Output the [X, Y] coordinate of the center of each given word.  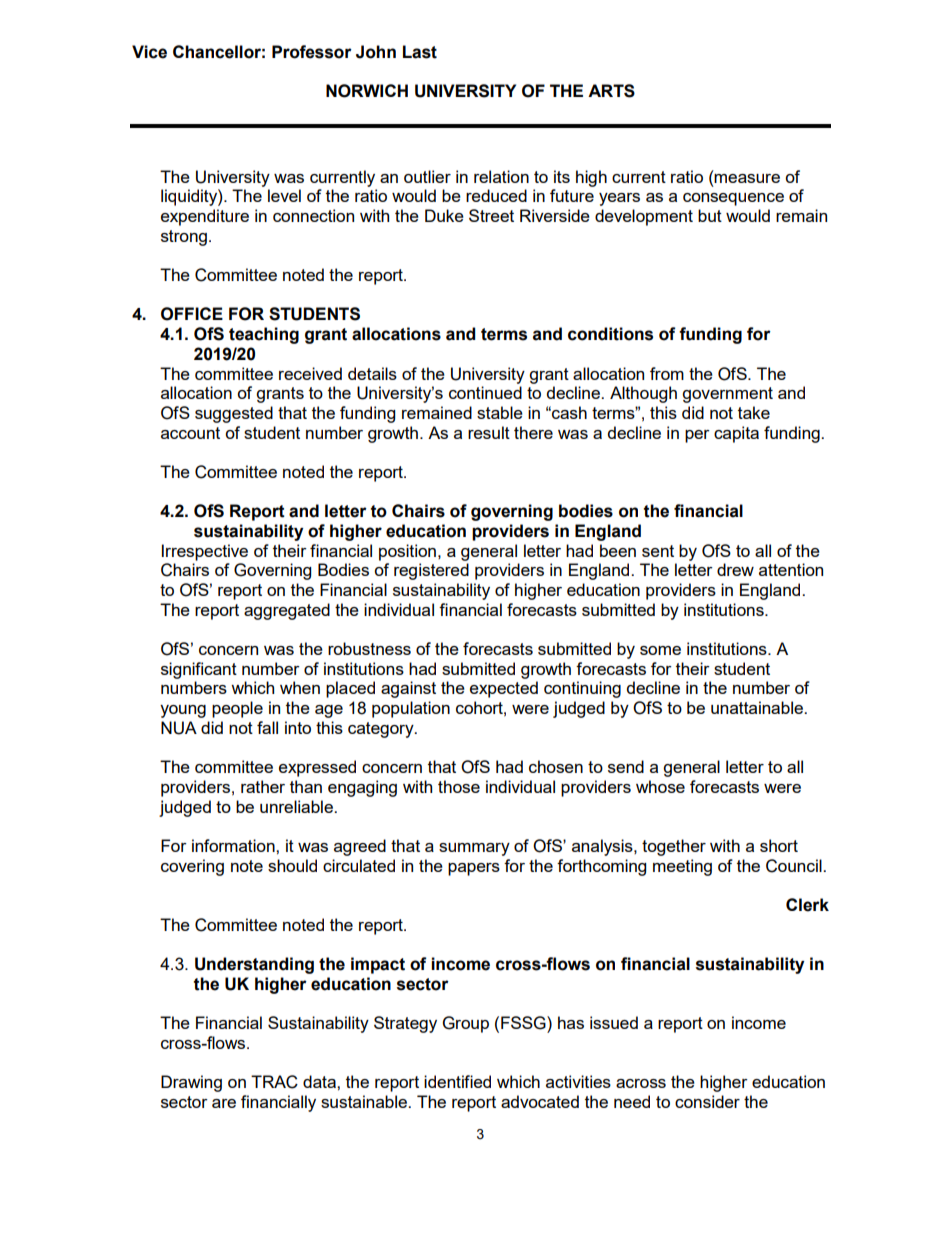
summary [474, 849]
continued [485, 392]
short [779, 845]
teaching [264, 335]
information [234, 845]
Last [420, 52]
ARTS [611, 91]
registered [431, 571]
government [727, 395]
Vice [149, 52]
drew [735, 569]
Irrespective [205, 552]
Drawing [191, 1083]
